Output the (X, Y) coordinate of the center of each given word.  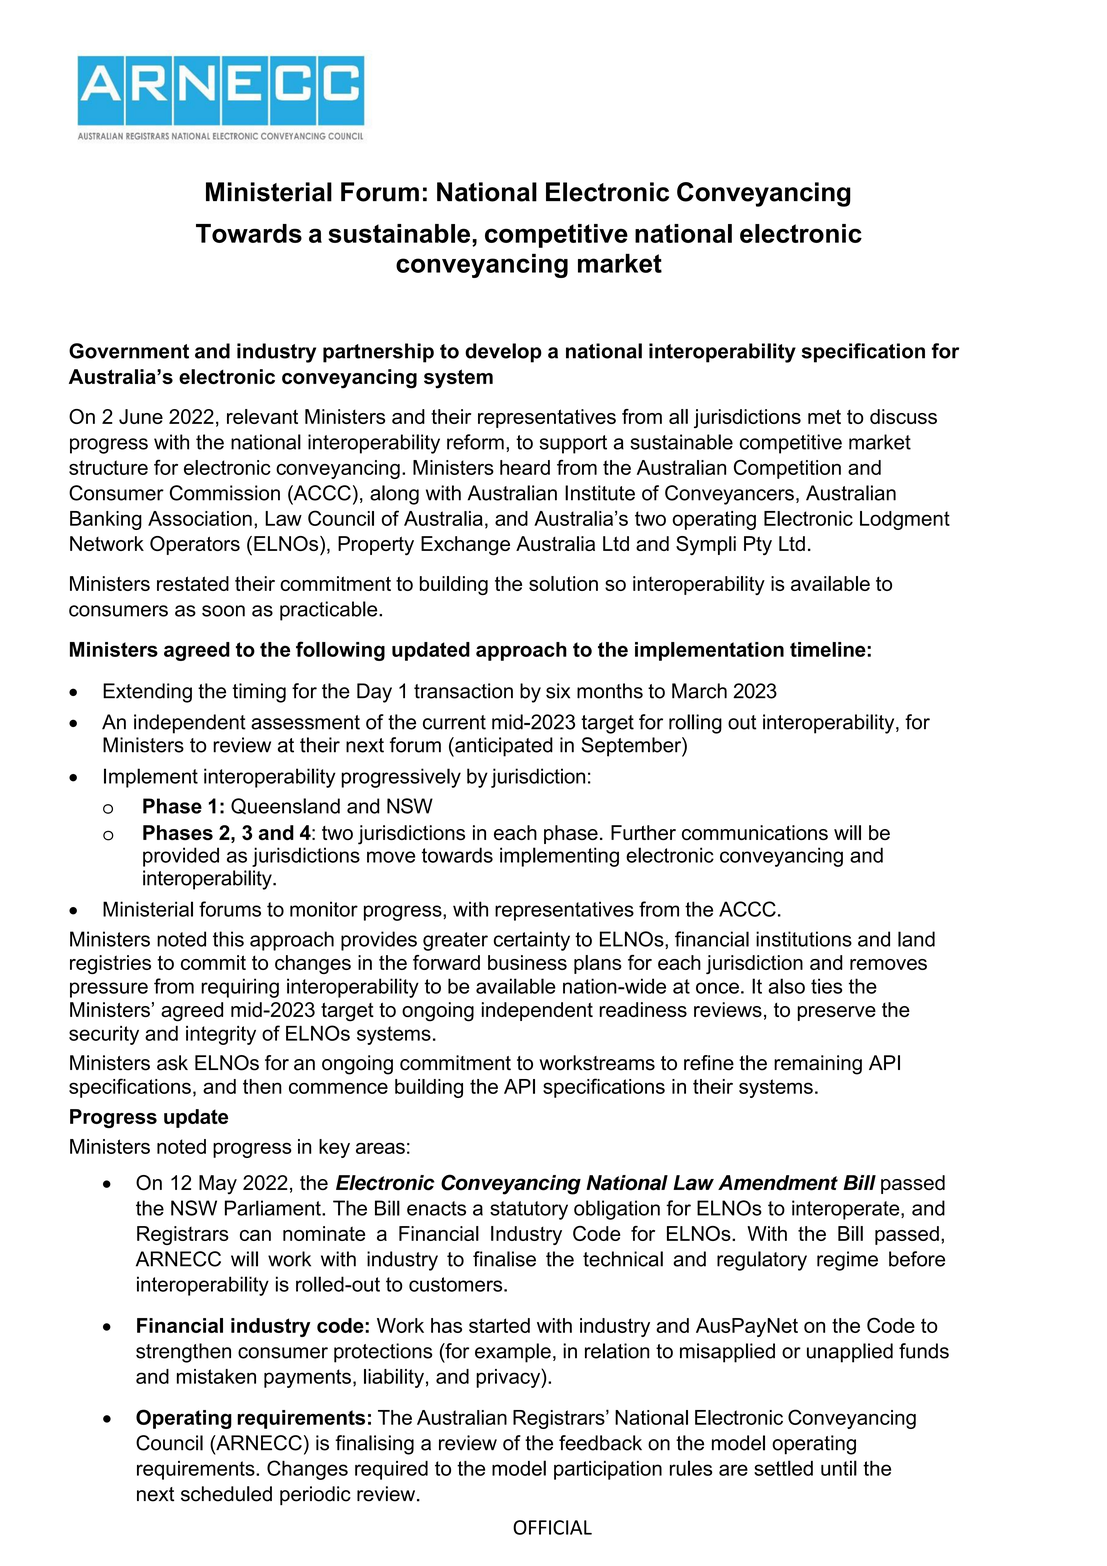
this (228, 939)
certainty (532, 941)
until (839, 1468)
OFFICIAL (552, 1527)
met (824, 416)
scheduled (226, 1494)
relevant (262, 416)
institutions (804, 939)
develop (503, 353)
